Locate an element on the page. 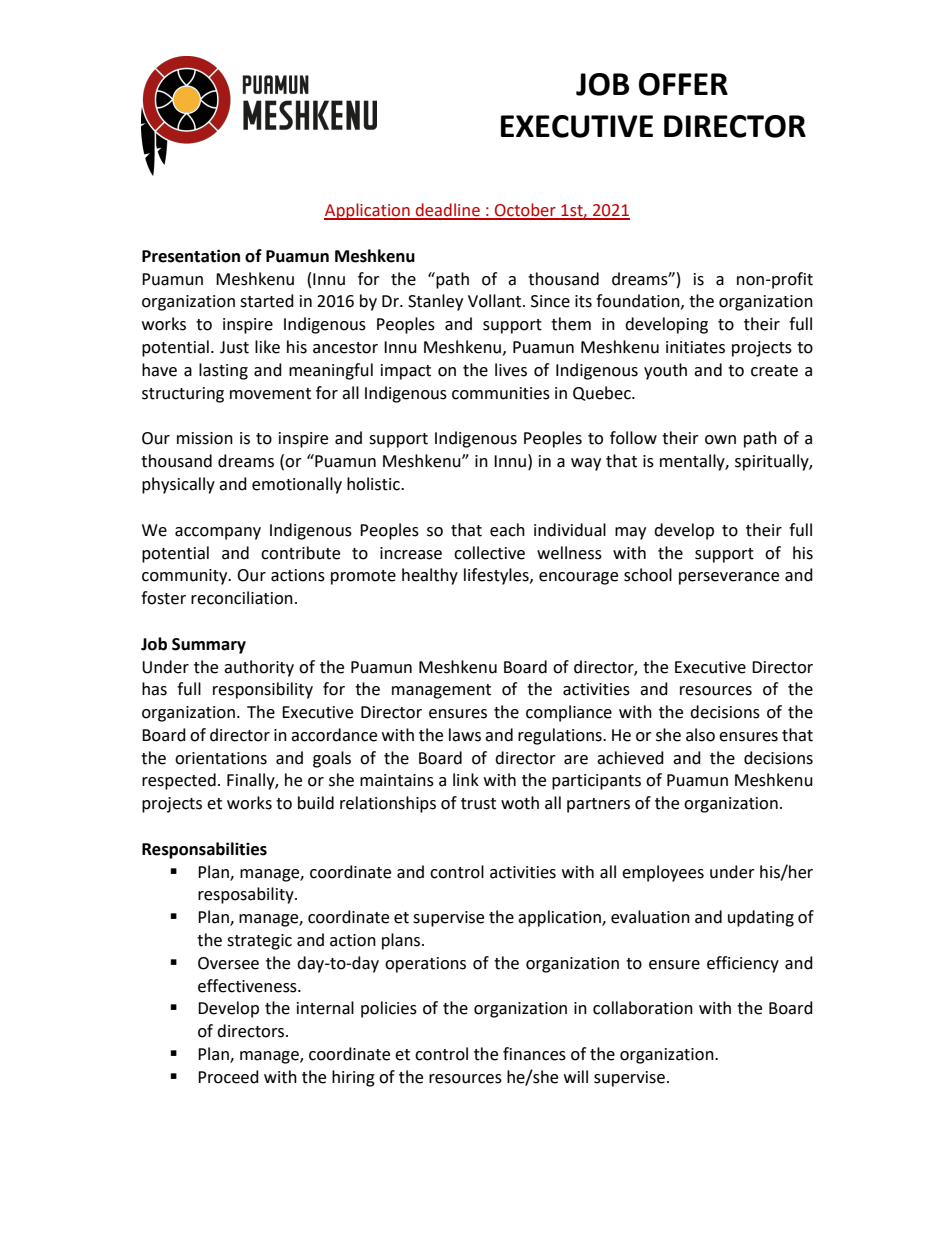  finances is located at coordinates (534, 1054).
